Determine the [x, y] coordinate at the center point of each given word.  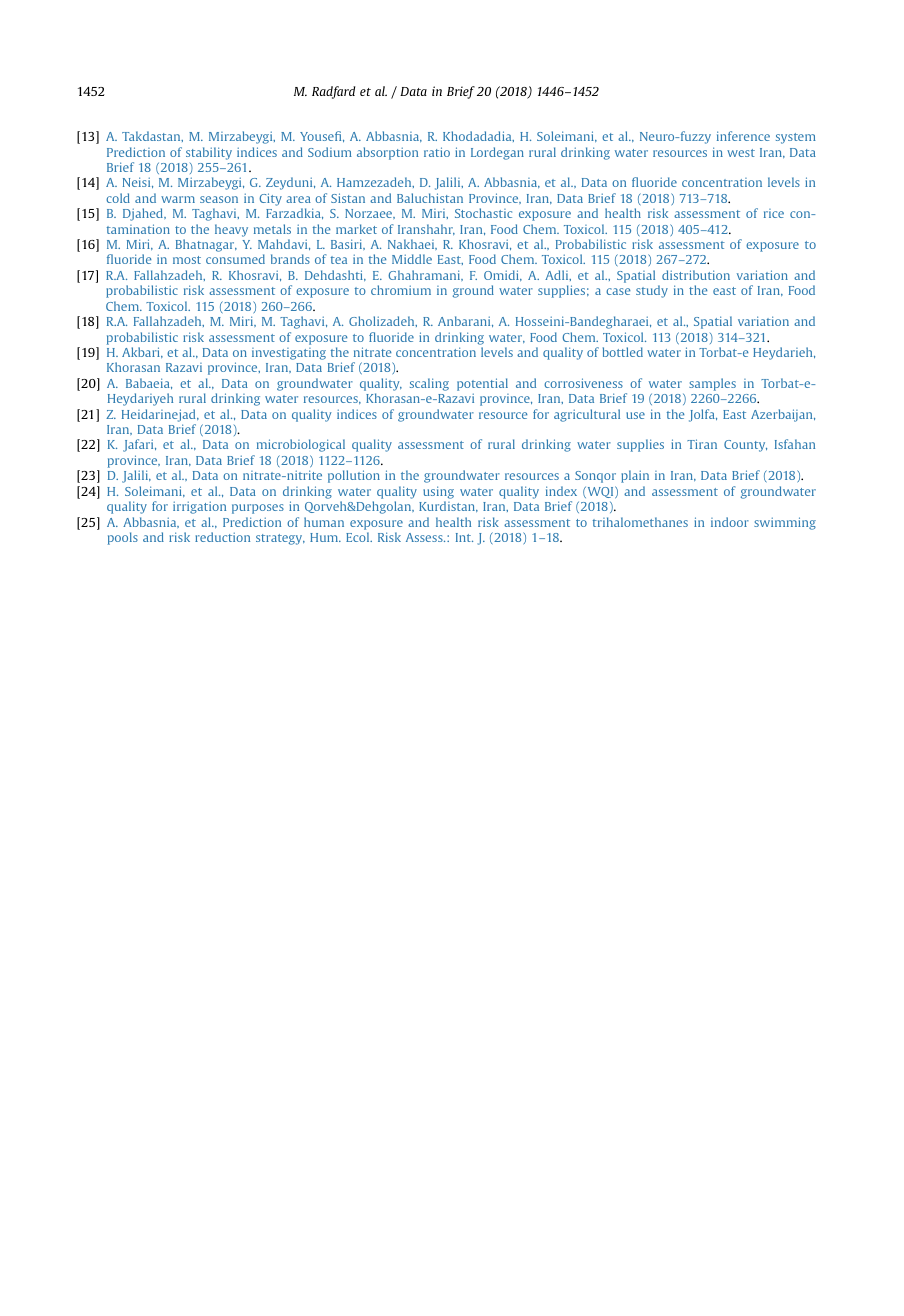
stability [209, 153]
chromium [401, 290]
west [741, 153]
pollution [354, 476]
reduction [222, 537]
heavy [231, 230]
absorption [387, 153]
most [187, 260]
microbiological [301, 445]
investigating [289, 354]
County [745, 446]
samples [712, 384]
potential [482, 384]
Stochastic [483, 213]
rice [774, 213]
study [652, 291]
